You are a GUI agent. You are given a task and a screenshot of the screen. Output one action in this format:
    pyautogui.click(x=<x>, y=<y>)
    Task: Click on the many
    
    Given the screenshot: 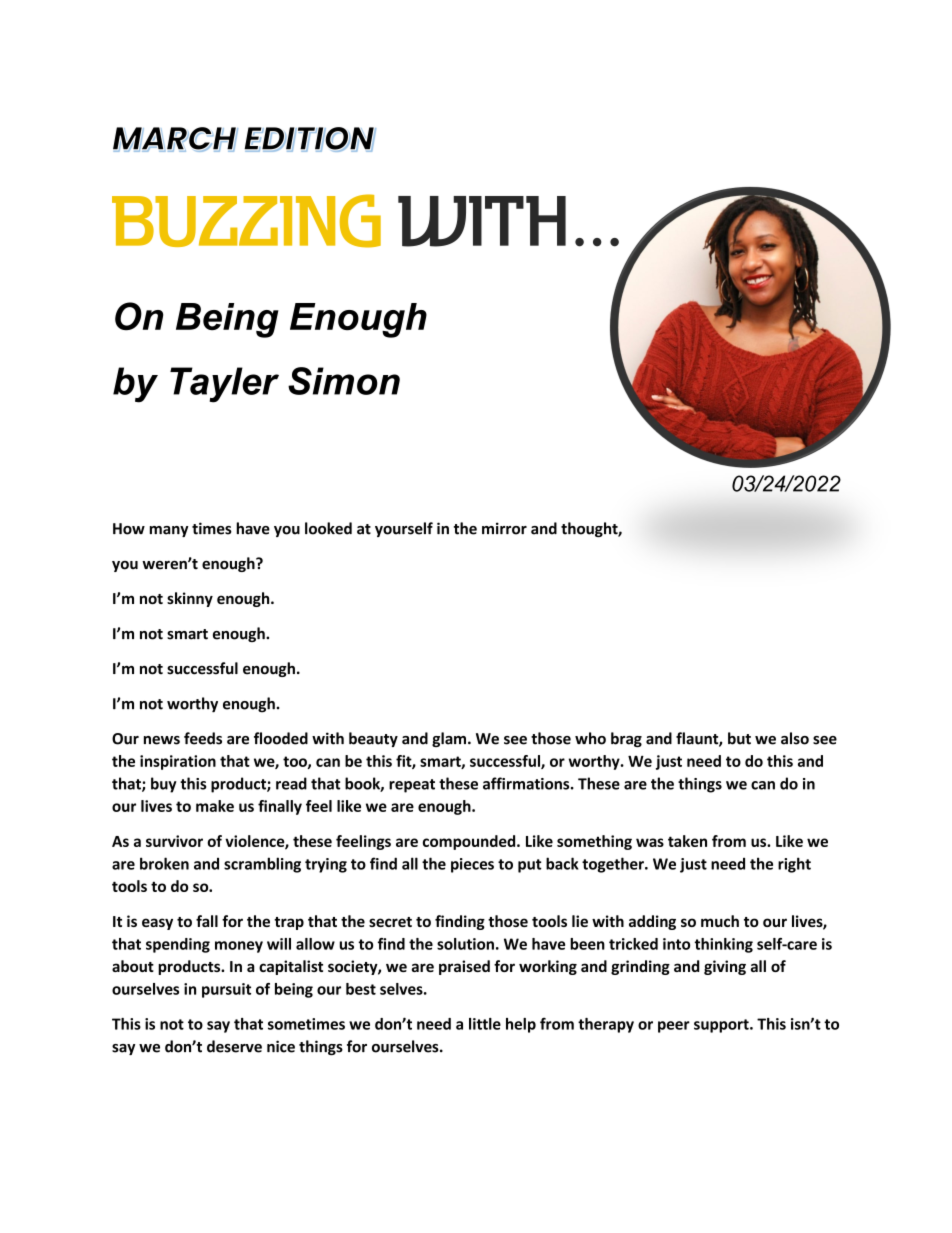 What is the action you would take?
    pyautogui.click(x=169, y=531)
